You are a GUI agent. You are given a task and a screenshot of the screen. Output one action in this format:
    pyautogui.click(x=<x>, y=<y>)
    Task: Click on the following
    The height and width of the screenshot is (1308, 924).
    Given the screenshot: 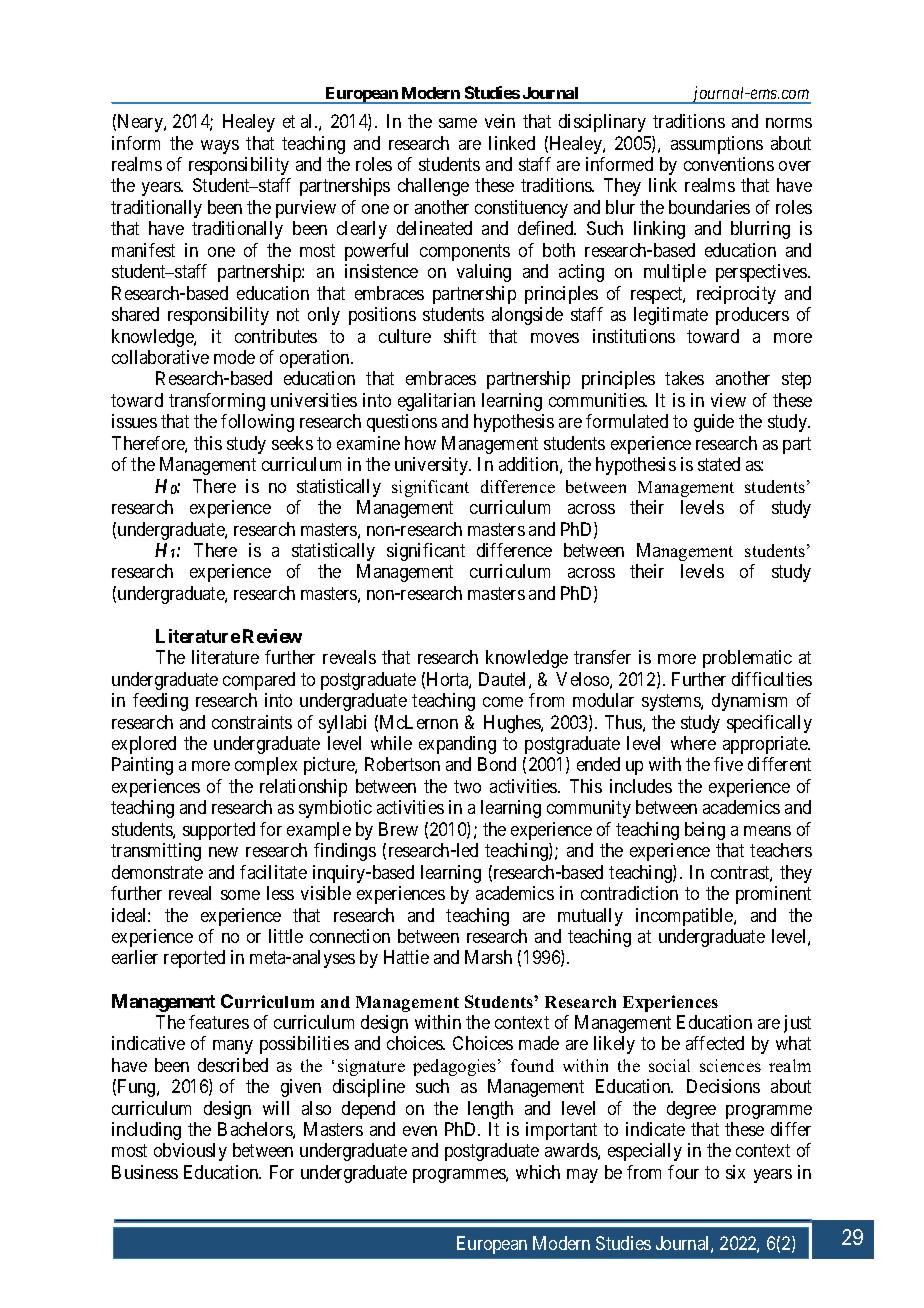 What is the action you would take?
    pyautogui.click(x=257, y=423)
